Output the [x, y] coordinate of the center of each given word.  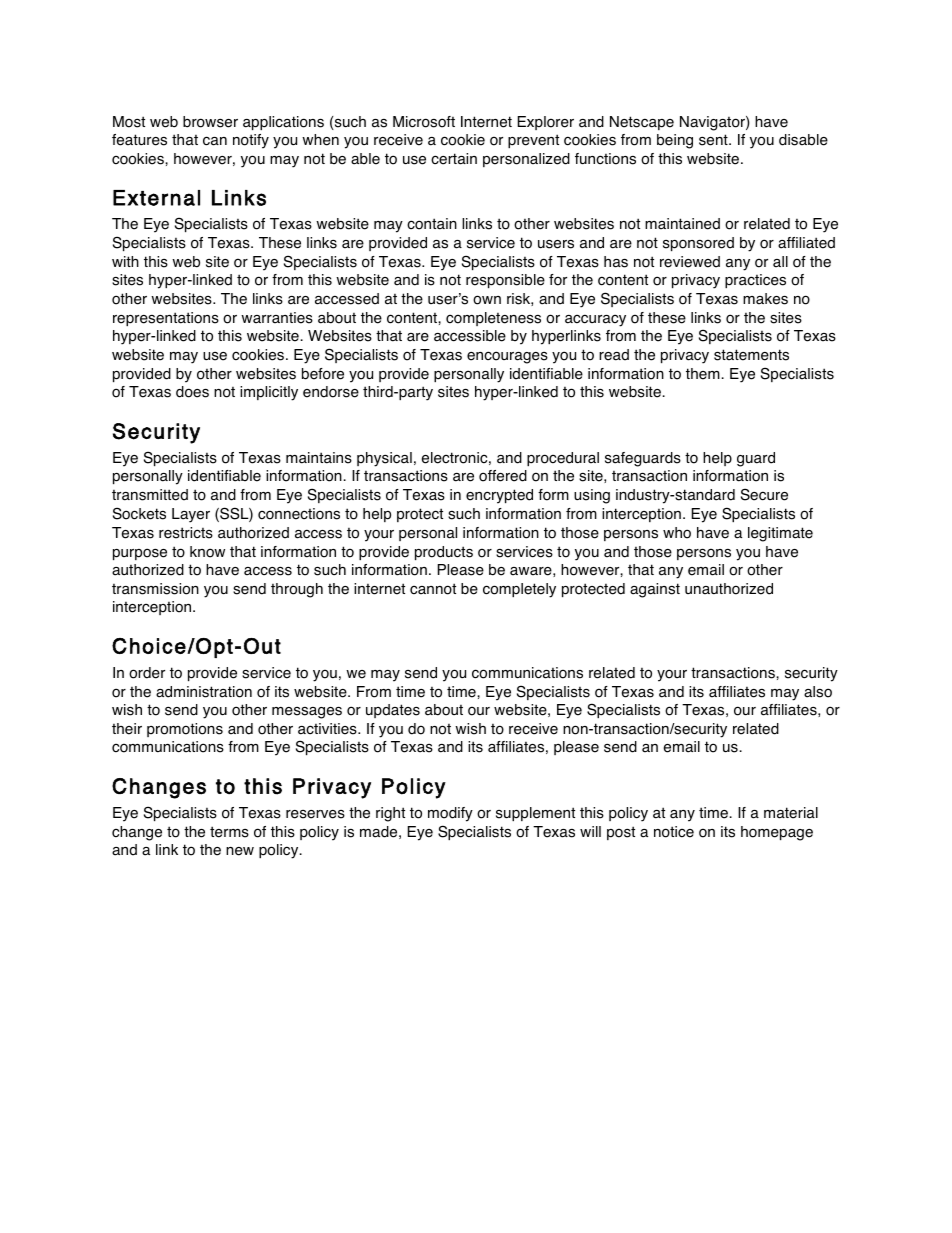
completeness [493, 319]
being [675, 141]
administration [204, 692]
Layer [191, 515]
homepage [777, 833]
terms [229, 832]
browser [210, 122]
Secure [764, 494]
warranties [277, 318]
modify [450, 814]
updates [393, 711]
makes [765, 299]
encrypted [499, 496]
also [818, 692]
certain [454, 159]
